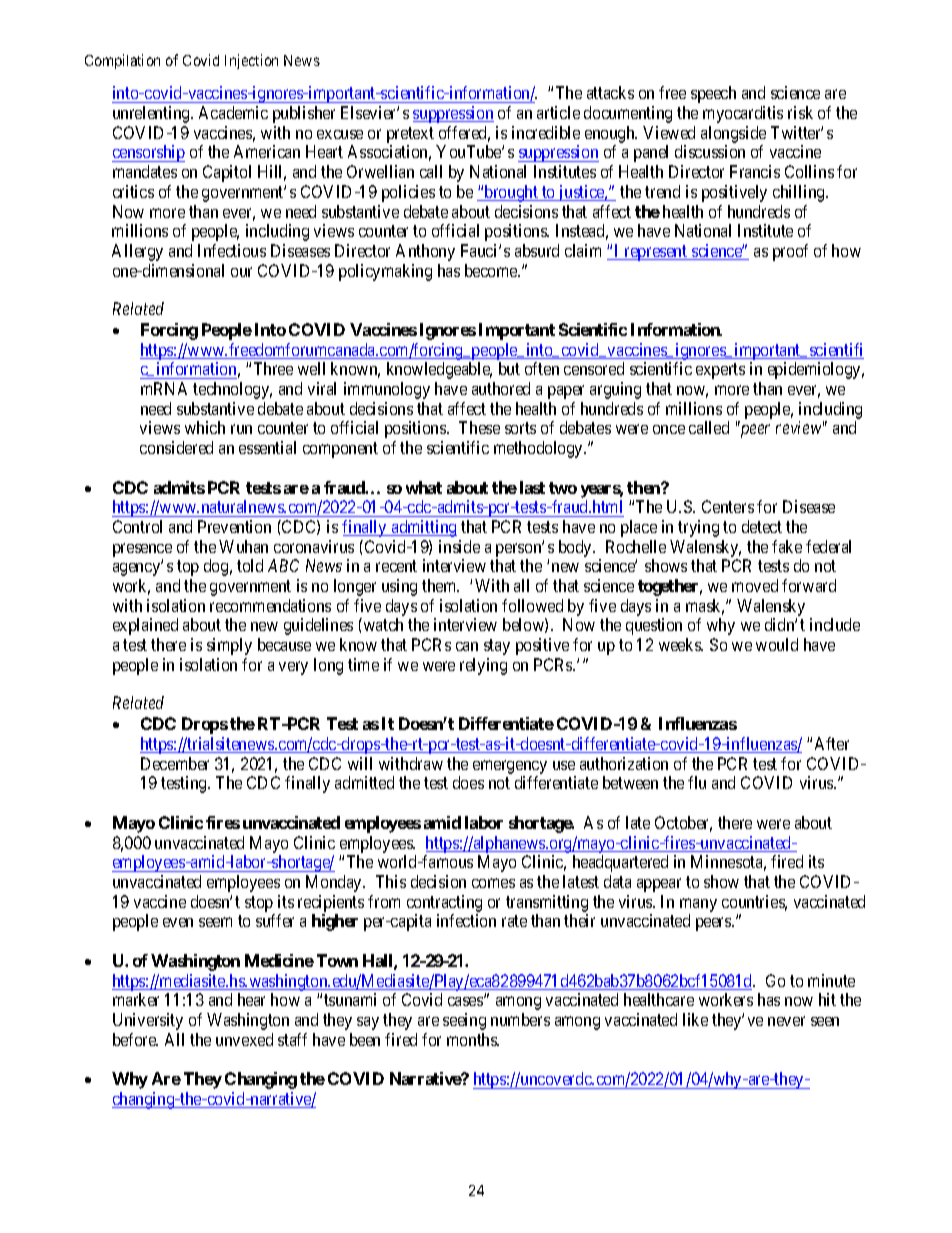  I want to click on After, so click(832, 743).
